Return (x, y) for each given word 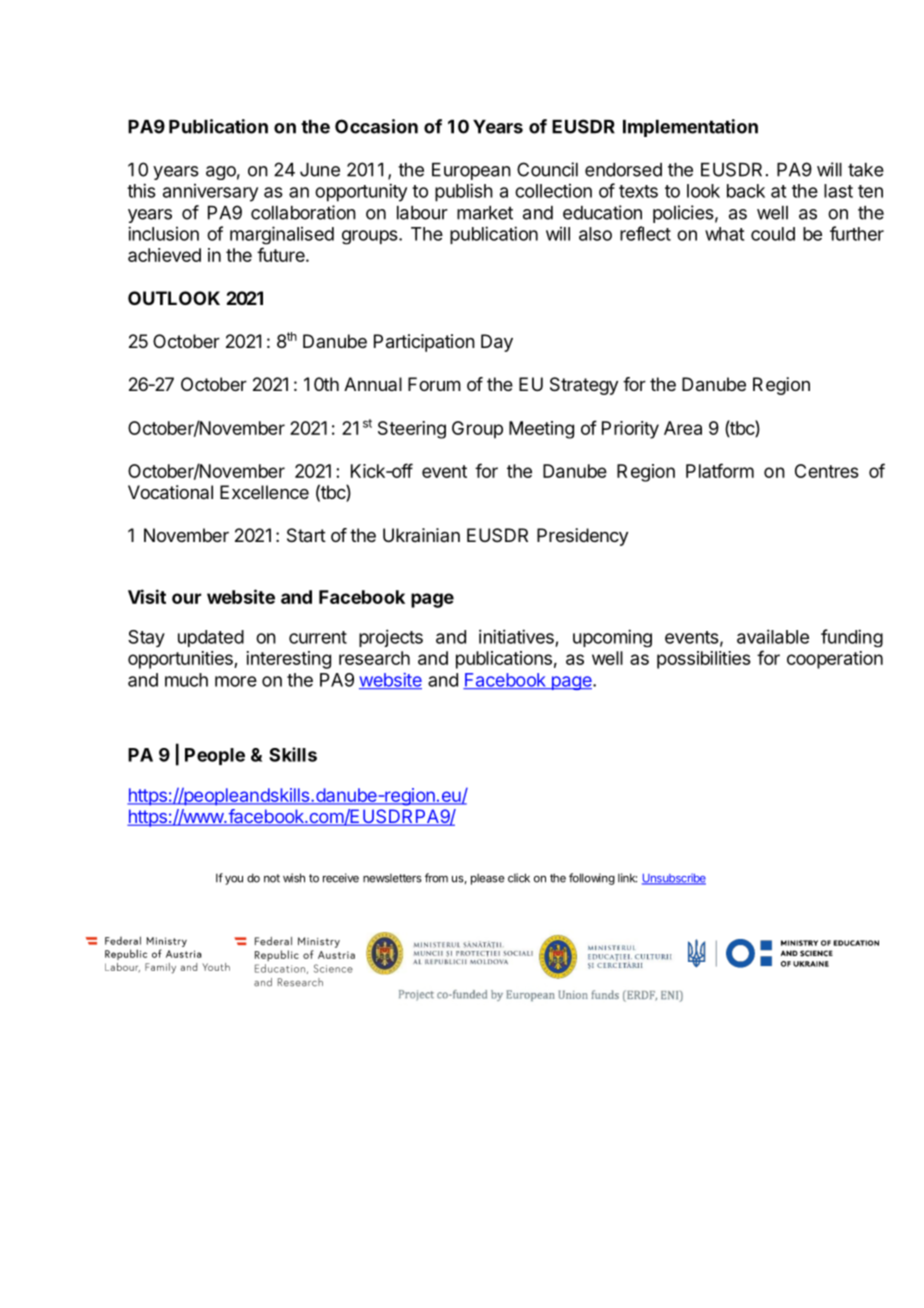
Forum (434, 384)
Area (683, 428)
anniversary (210, 193)
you (234, 880)
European (471, 171)
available (773, 636)
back (746, 191)
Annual (373, 384)
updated (211, 638)
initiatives (516, 636)
